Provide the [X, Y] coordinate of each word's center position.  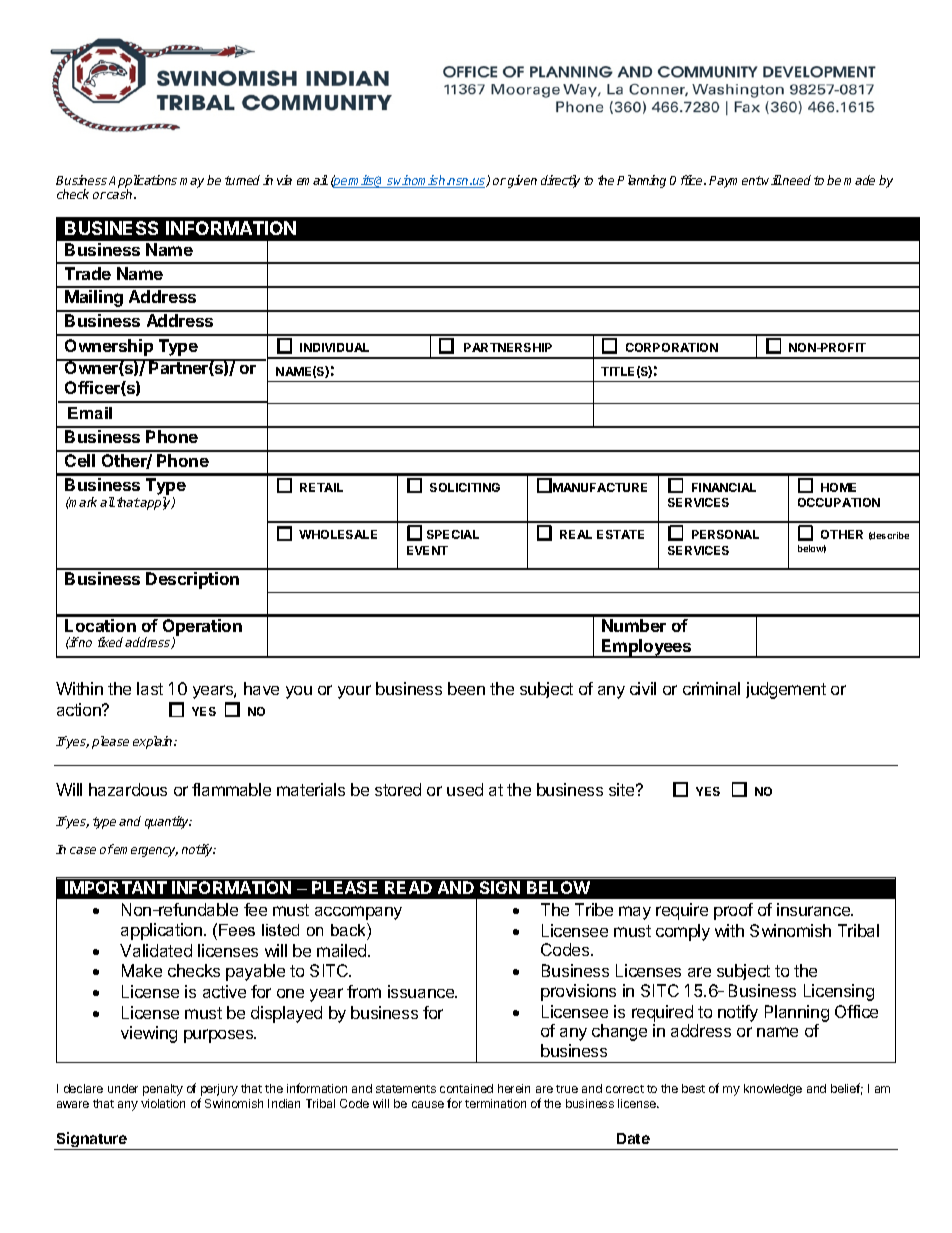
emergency [146, 852]
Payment [735, 182]
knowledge [773, 1090]
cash [121, 194]
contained [466, 1088]
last [150, 688]
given [522, 181]
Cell [80, 460]
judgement [786, 690]
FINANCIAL [724, 487]
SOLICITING [465, 487]
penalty [163, 1090]
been [466, 688]
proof [733, 911]
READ [408, 887]
